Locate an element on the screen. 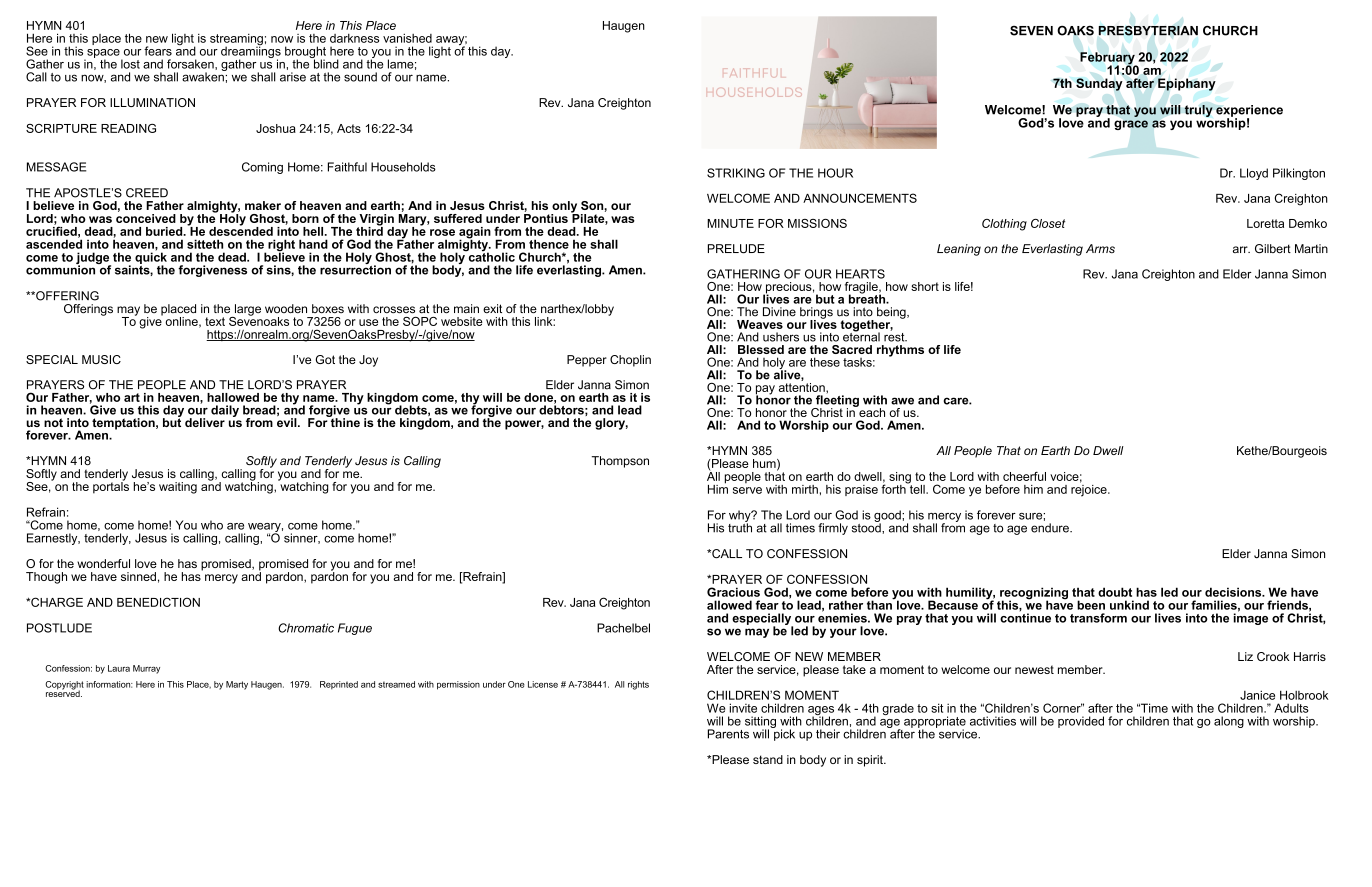 The height and width of the screenshot is (887, 1372). Arms is located at coordinates (1100, 248).
